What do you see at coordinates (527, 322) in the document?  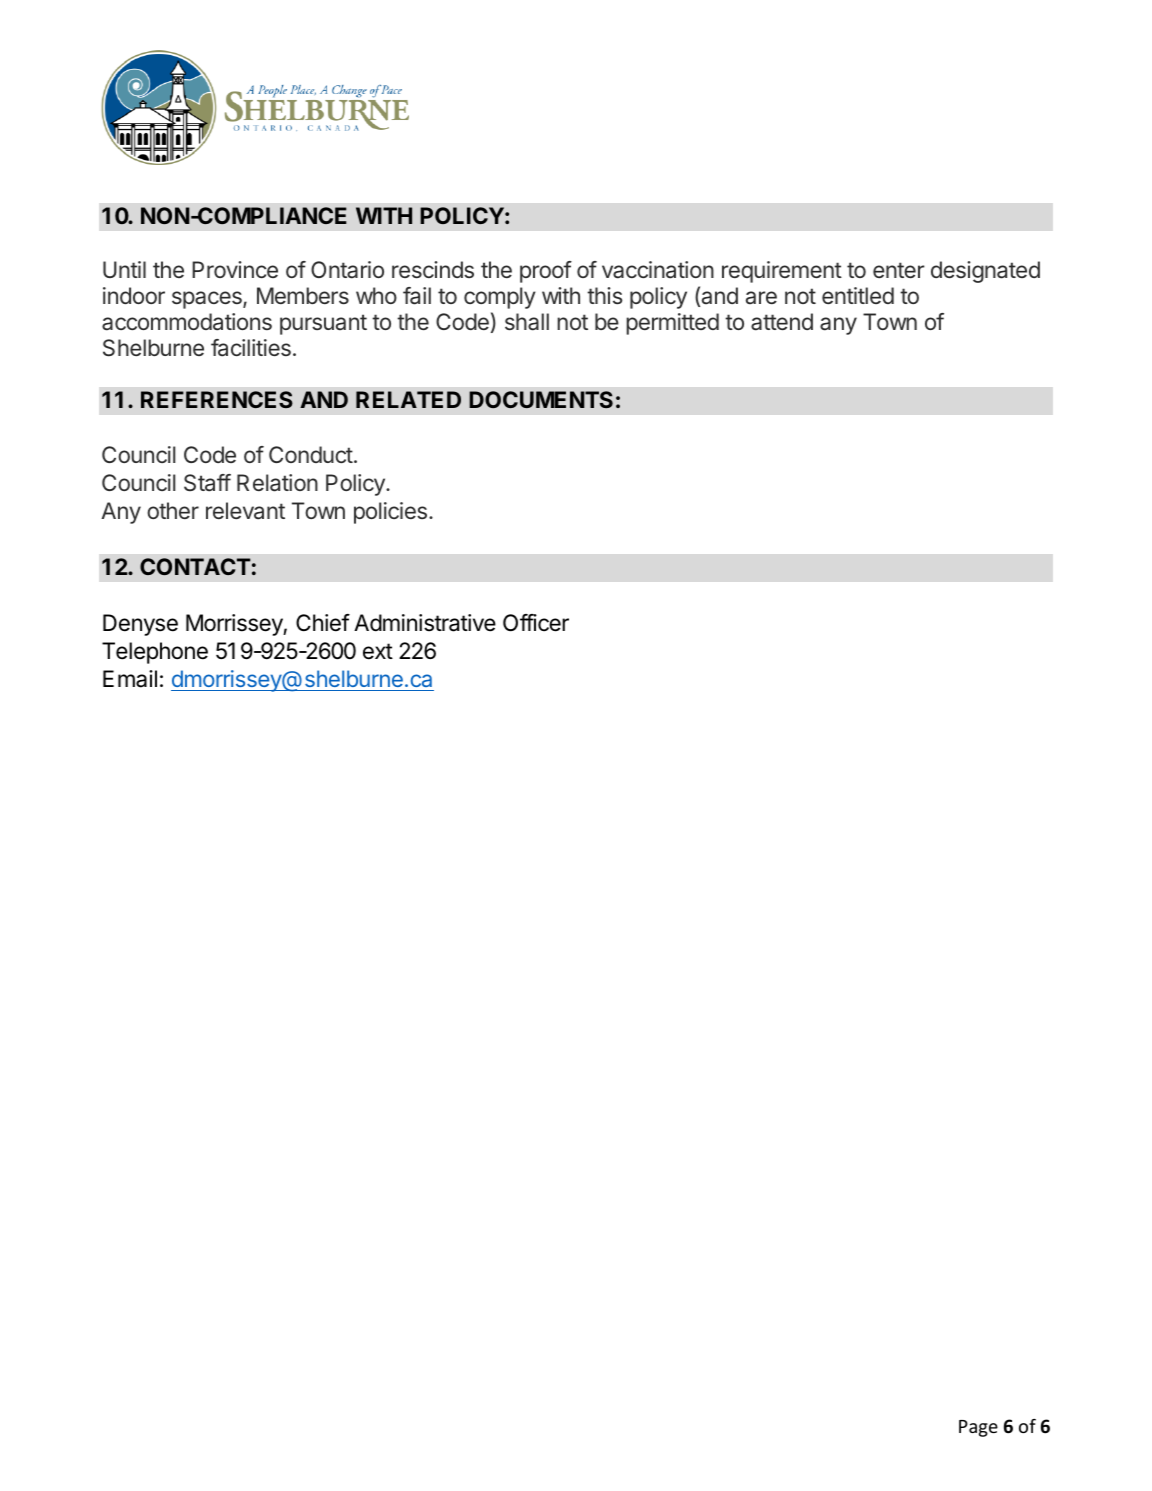 I see `shall` at bounding box center [527, 322].
